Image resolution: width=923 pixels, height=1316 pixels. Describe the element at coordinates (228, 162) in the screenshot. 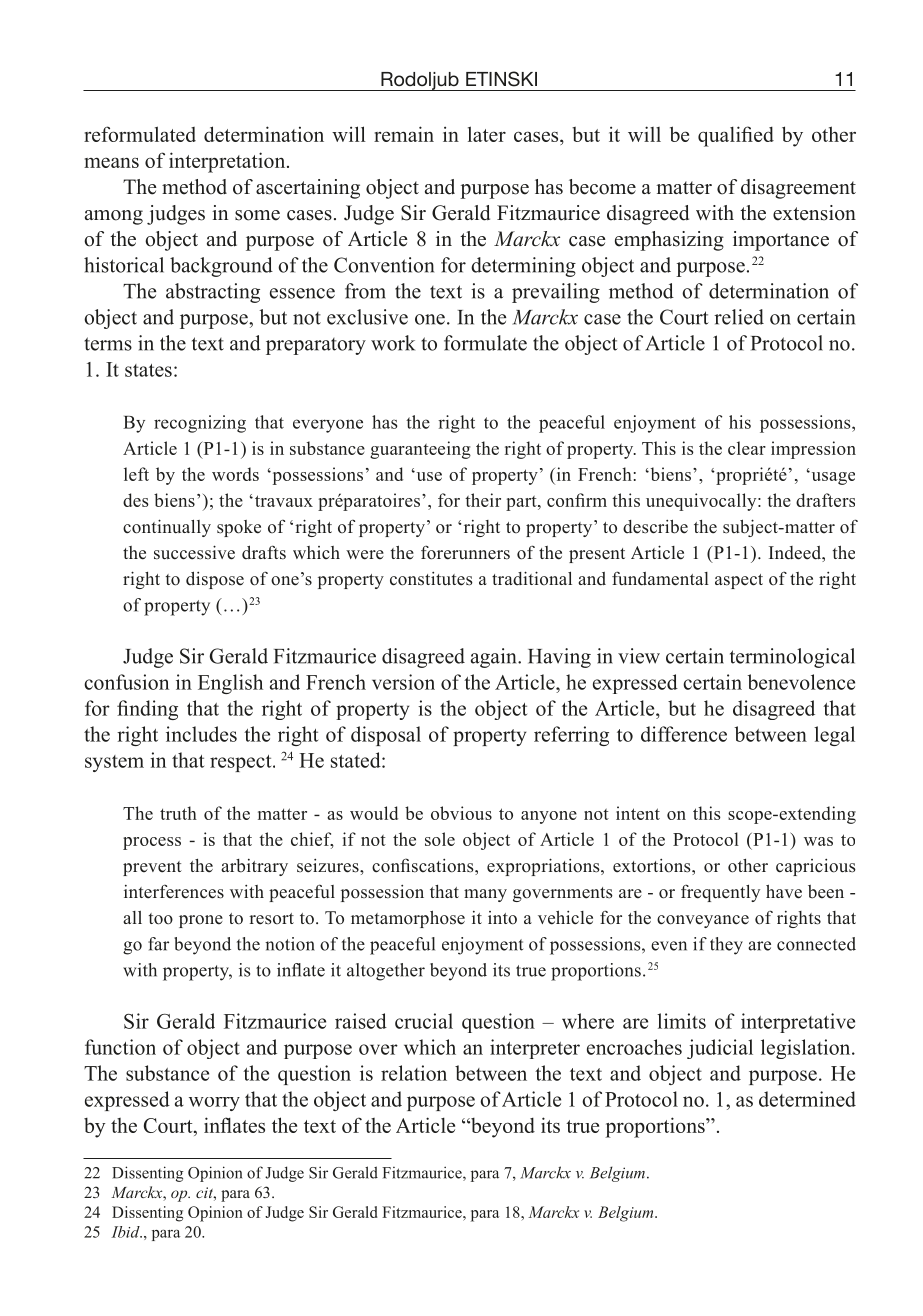

I see `interpretation` at that location.
